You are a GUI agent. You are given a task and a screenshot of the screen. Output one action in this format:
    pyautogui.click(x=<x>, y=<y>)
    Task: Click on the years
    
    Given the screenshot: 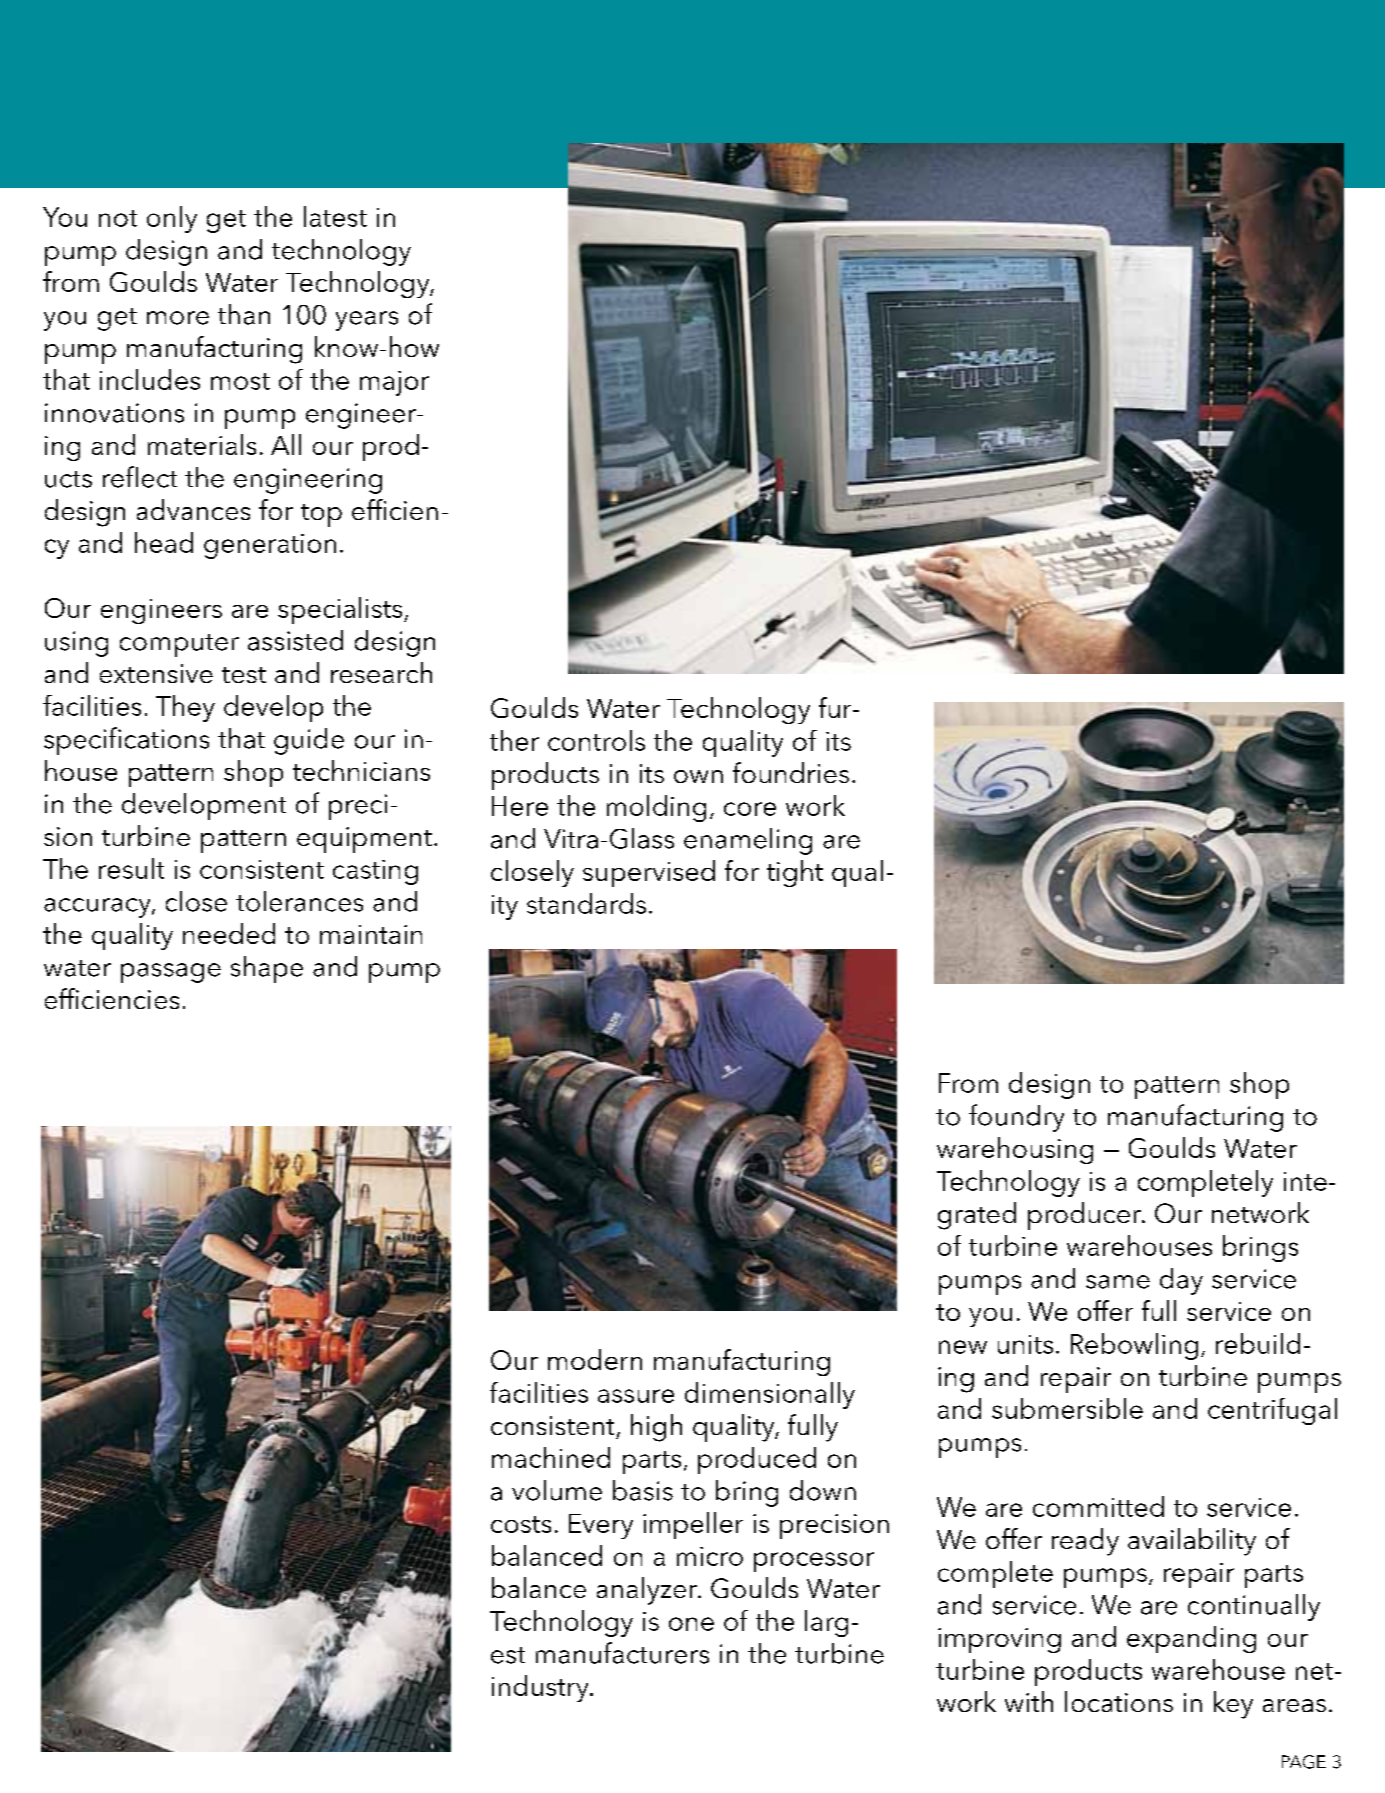 What is the action you would take?
    pyautogui.click(x=367, y=321)
